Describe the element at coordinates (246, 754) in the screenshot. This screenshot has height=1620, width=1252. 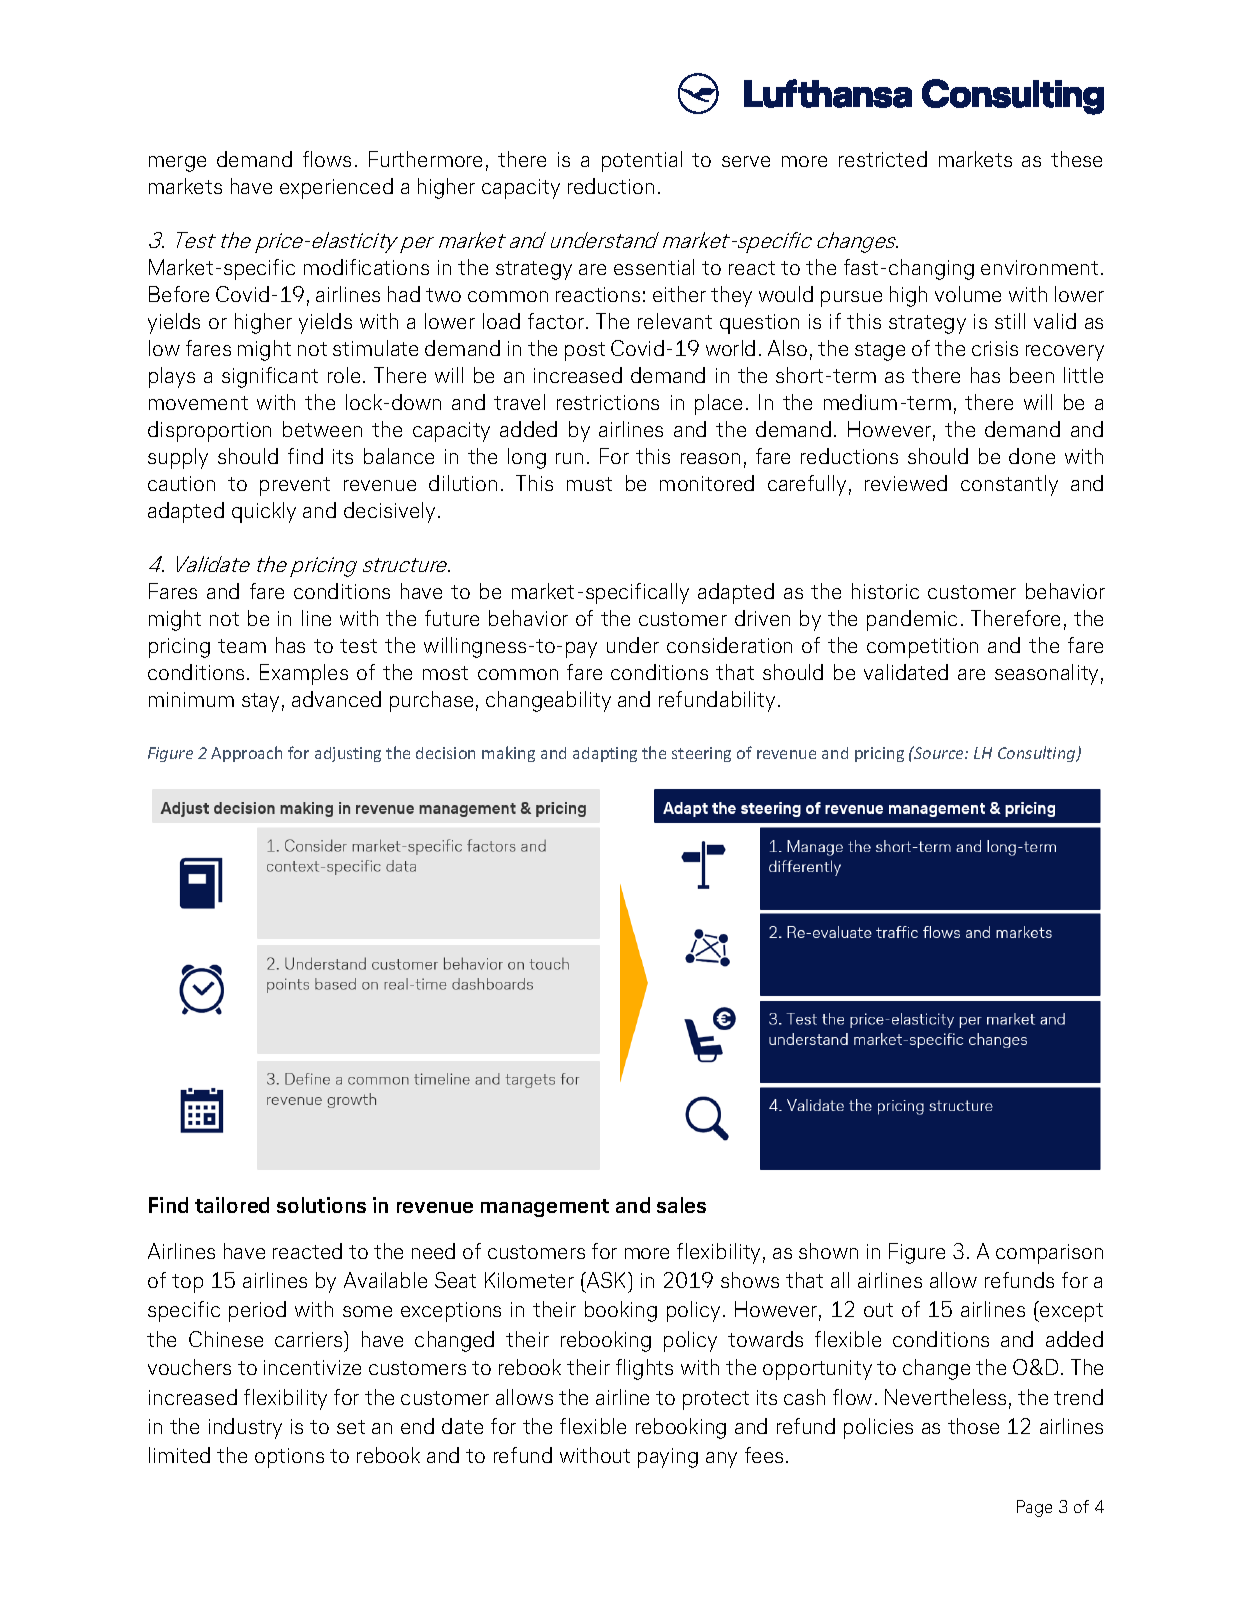
I see `Approach` at that location.
